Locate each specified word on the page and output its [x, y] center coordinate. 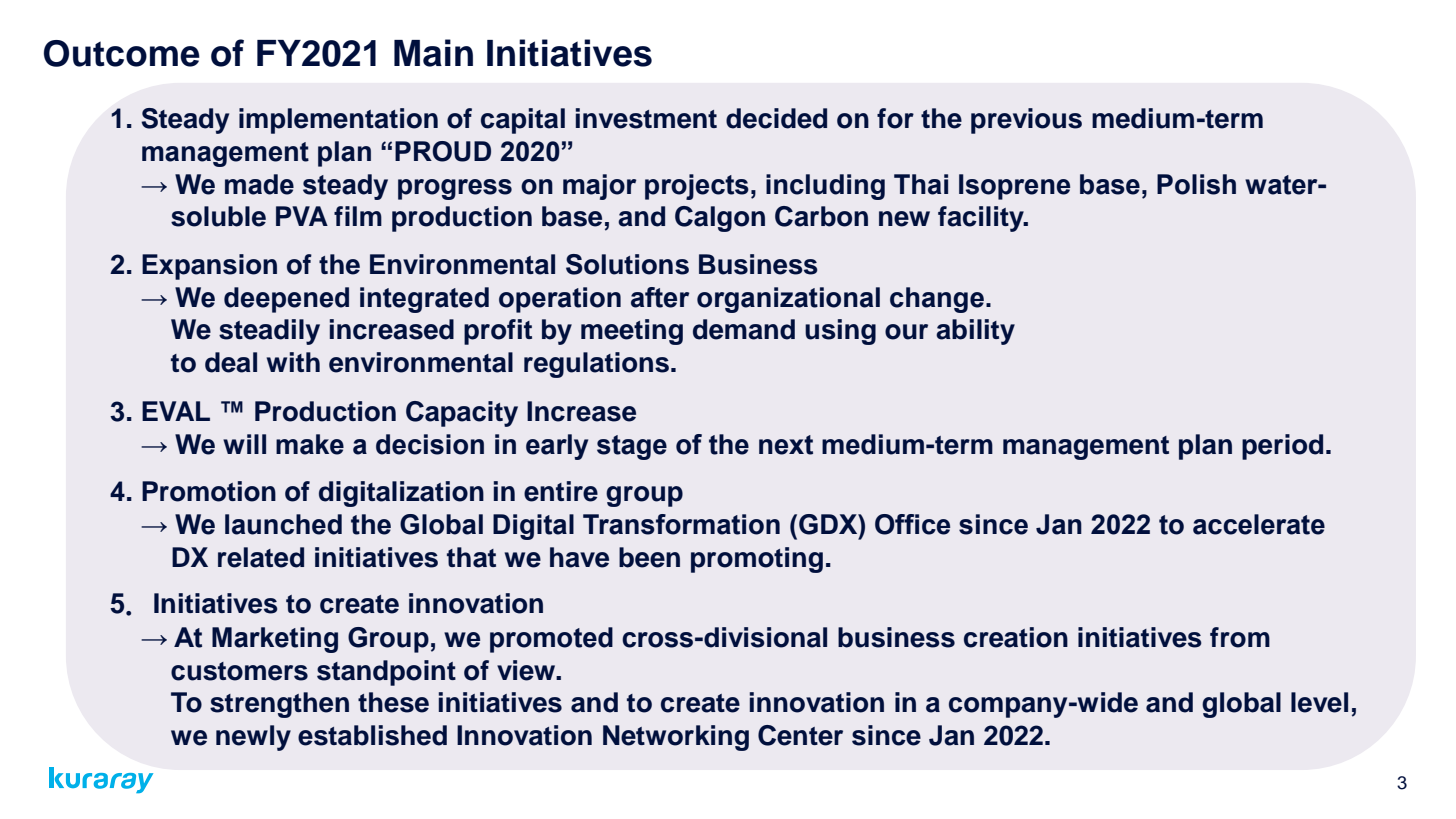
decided [776, 118]
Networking [676, 738]
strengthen [279, 705]
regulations [596, 365]
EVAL [176, 411]
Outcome [122, 53]
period [1282, 447]
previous [1026, 121]
